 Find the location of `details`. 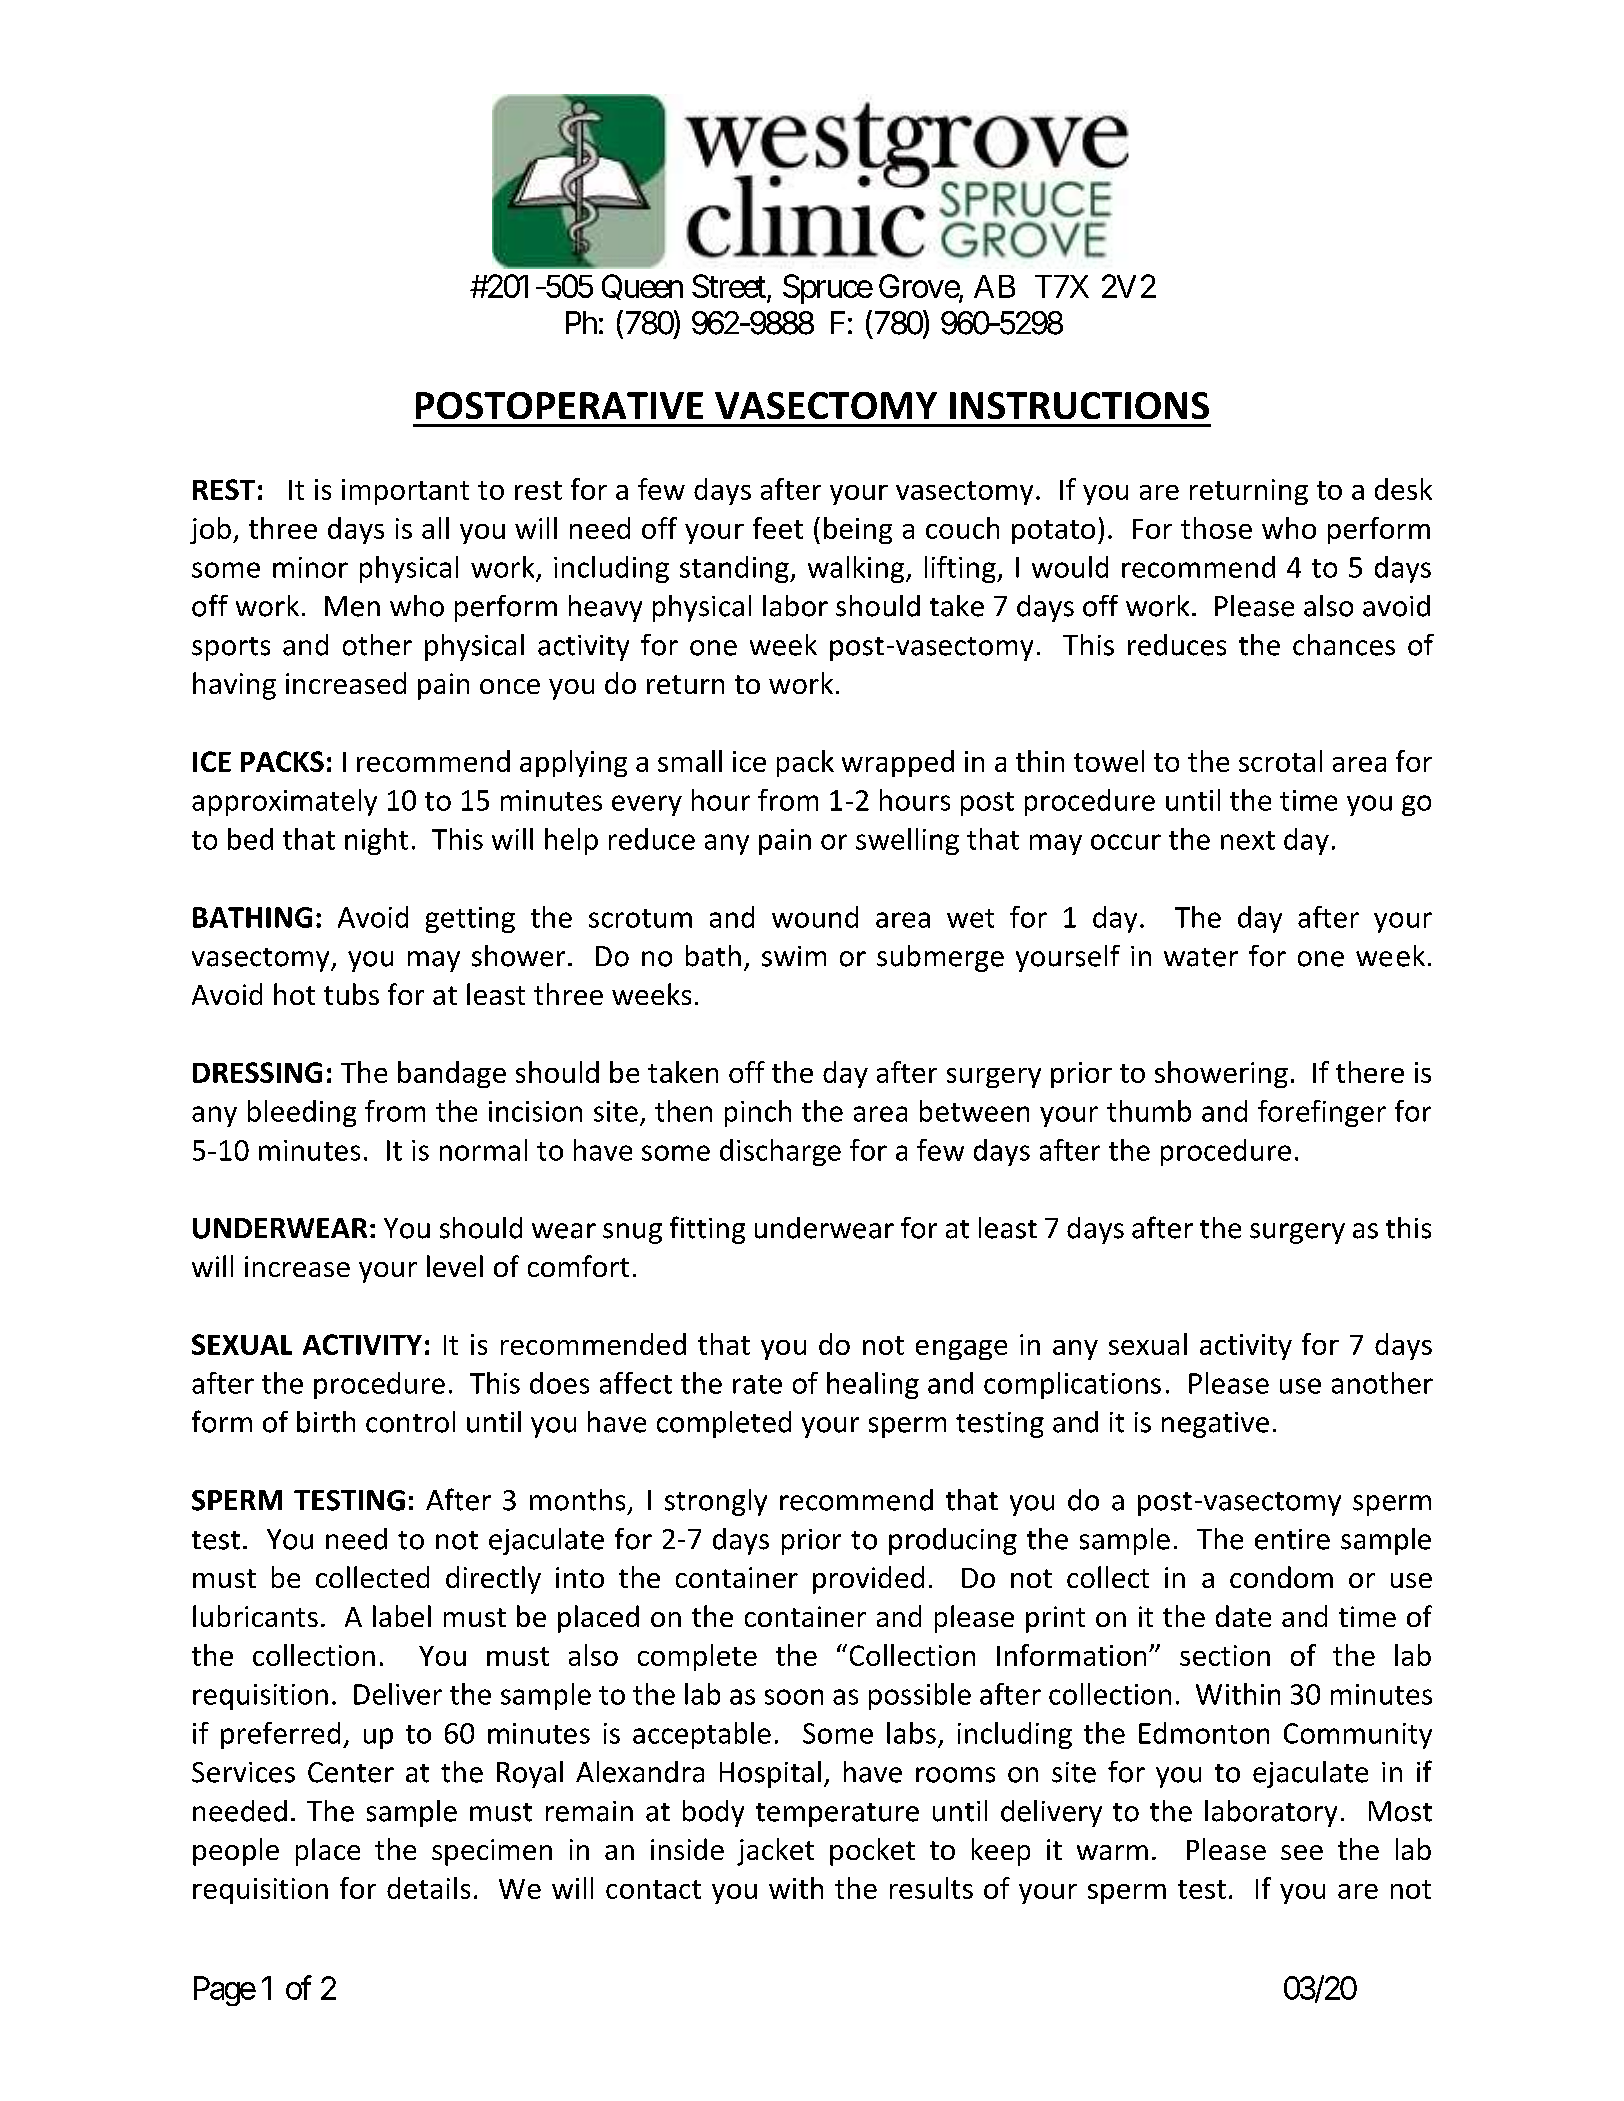

details is located at coordinates (428, 1888).
